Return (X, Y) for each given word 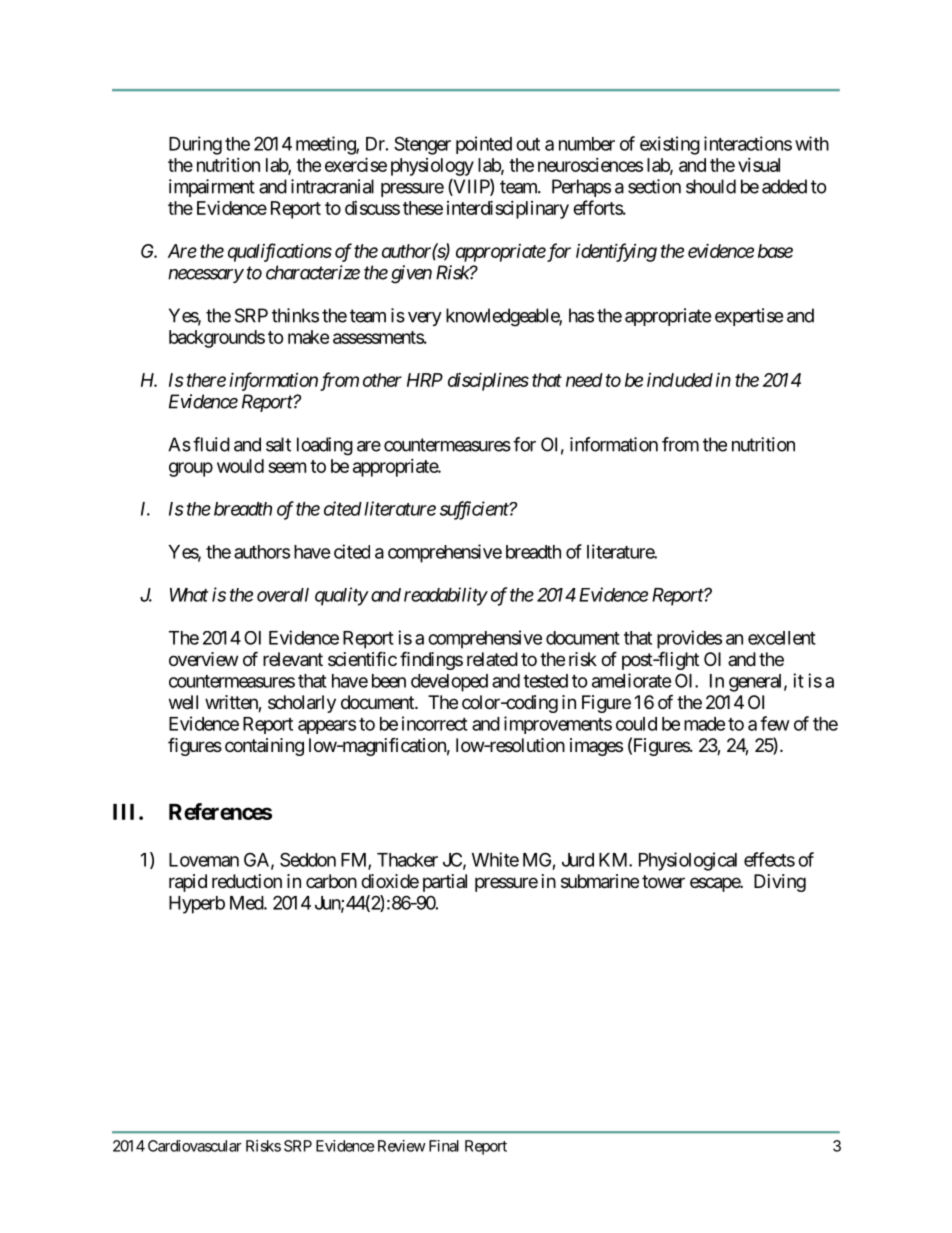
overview (203, 659)
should (711, 186)
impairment (212, 188)
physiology (432, 167)
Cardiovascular (195, 1146)
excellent (782, 638)
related (492, 659)
